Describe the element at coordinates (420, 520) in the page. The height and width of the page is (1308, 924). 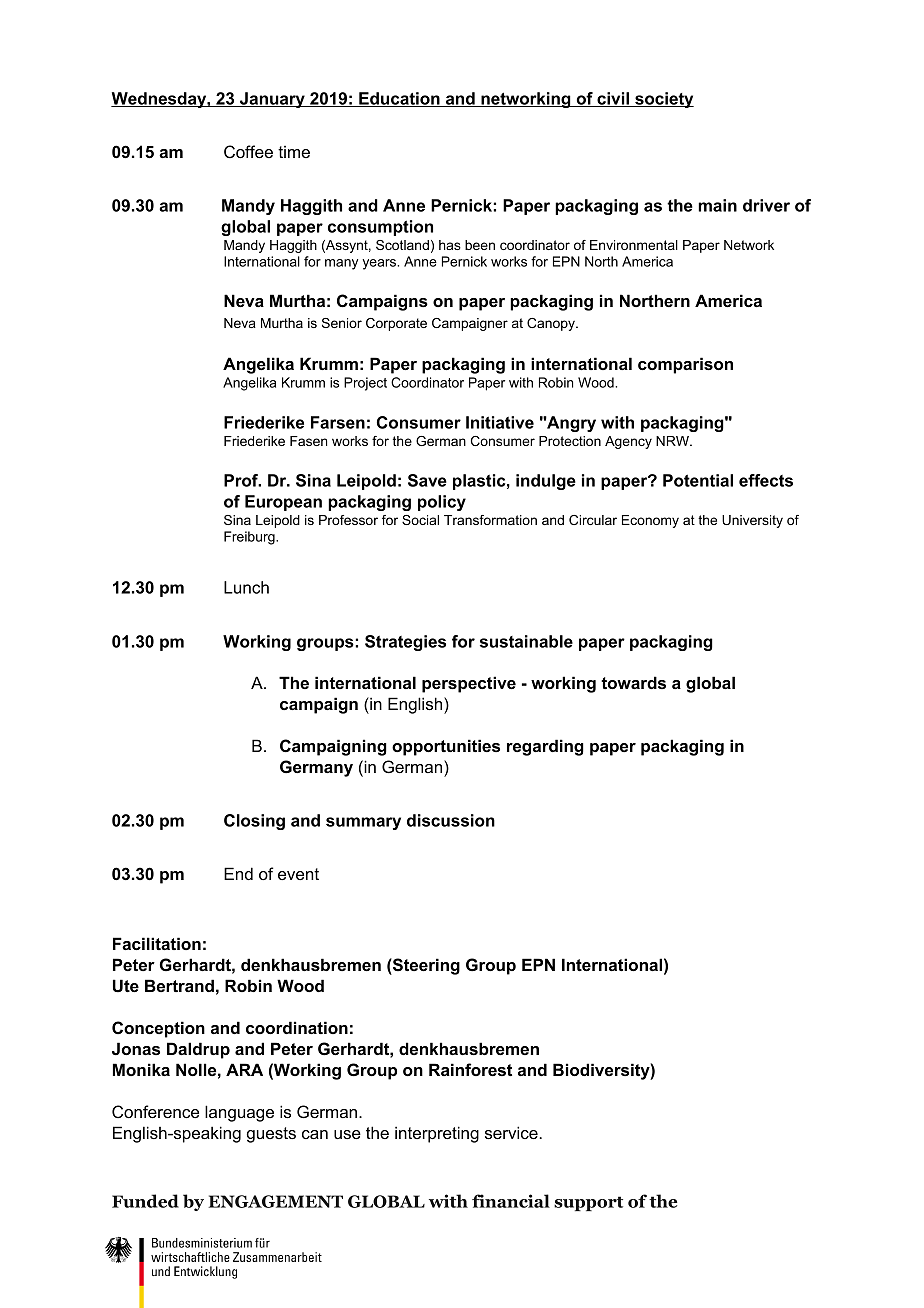
I see `Social` at that location.
